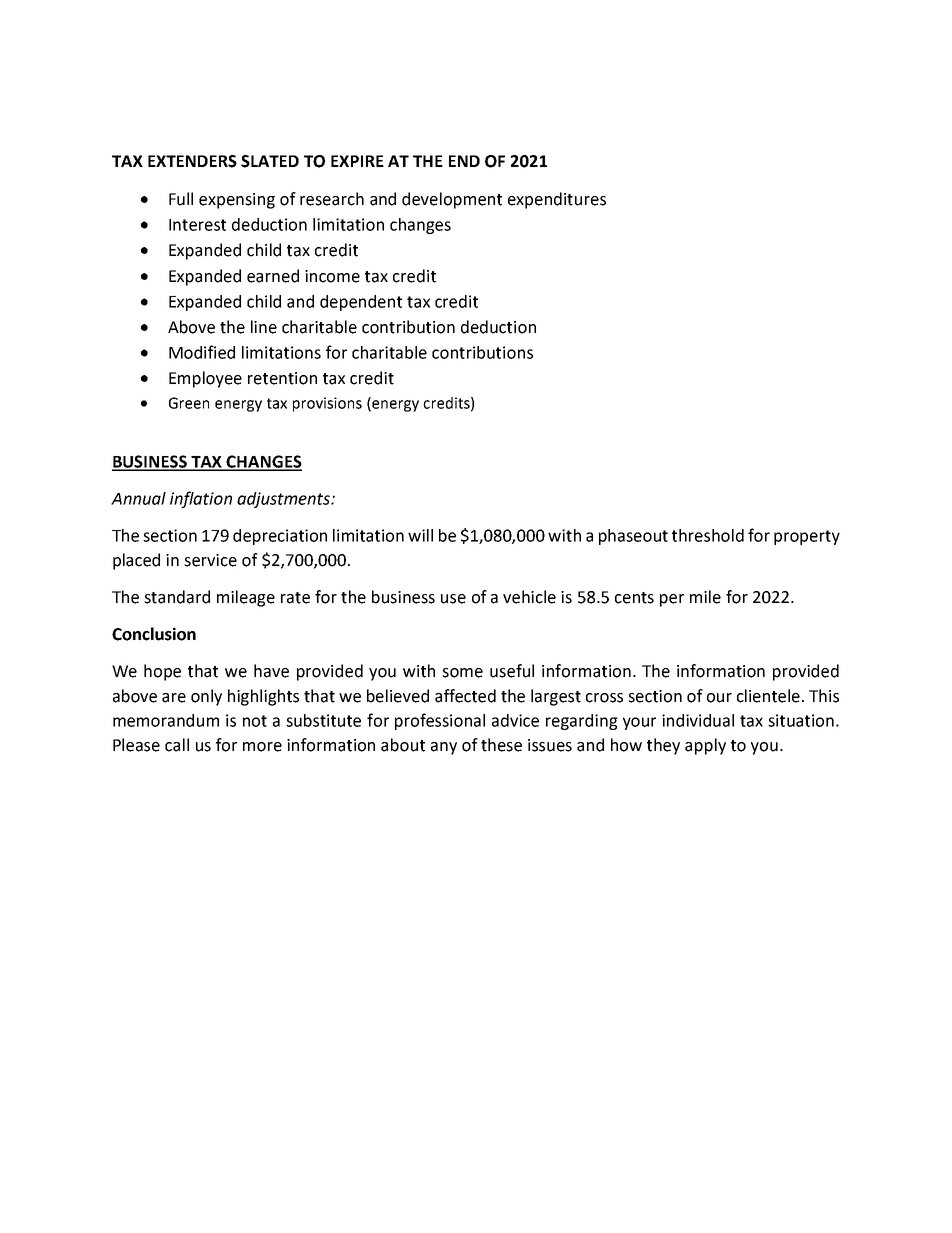 The image size is (952, 1233). What do you see at coordinates (698, 720) in the image?
I see `individual` at bounding box center [698, 720].
